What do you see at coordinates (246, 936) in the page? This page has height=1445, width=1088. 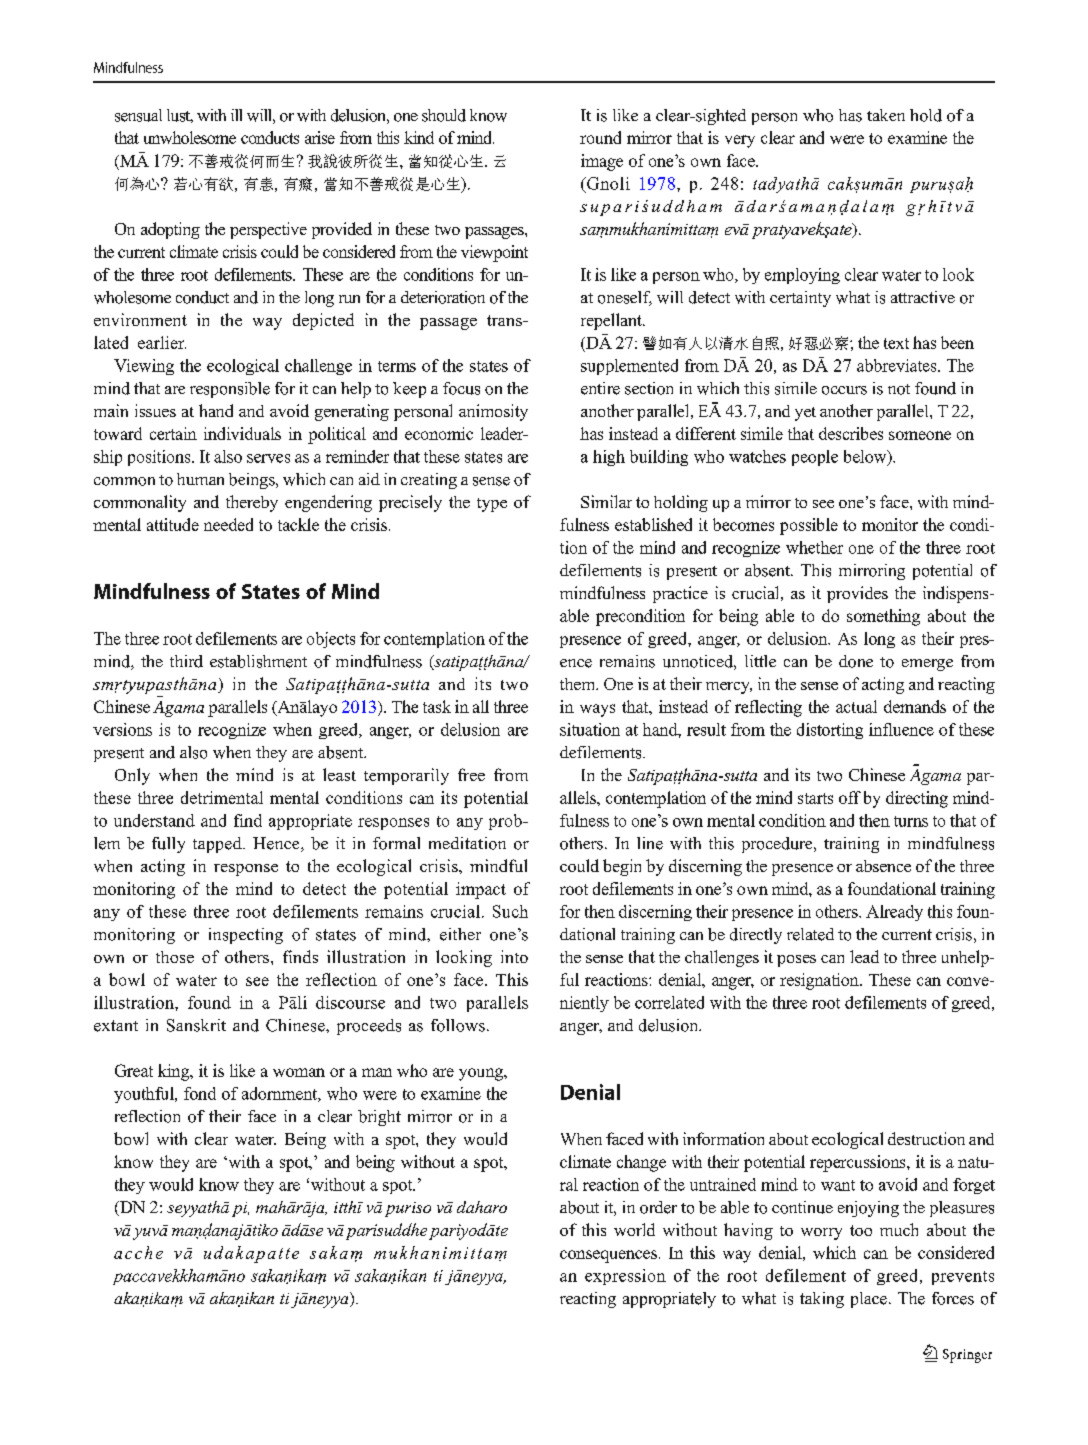 I see `inspecting` at bounding box center [246, 936].
